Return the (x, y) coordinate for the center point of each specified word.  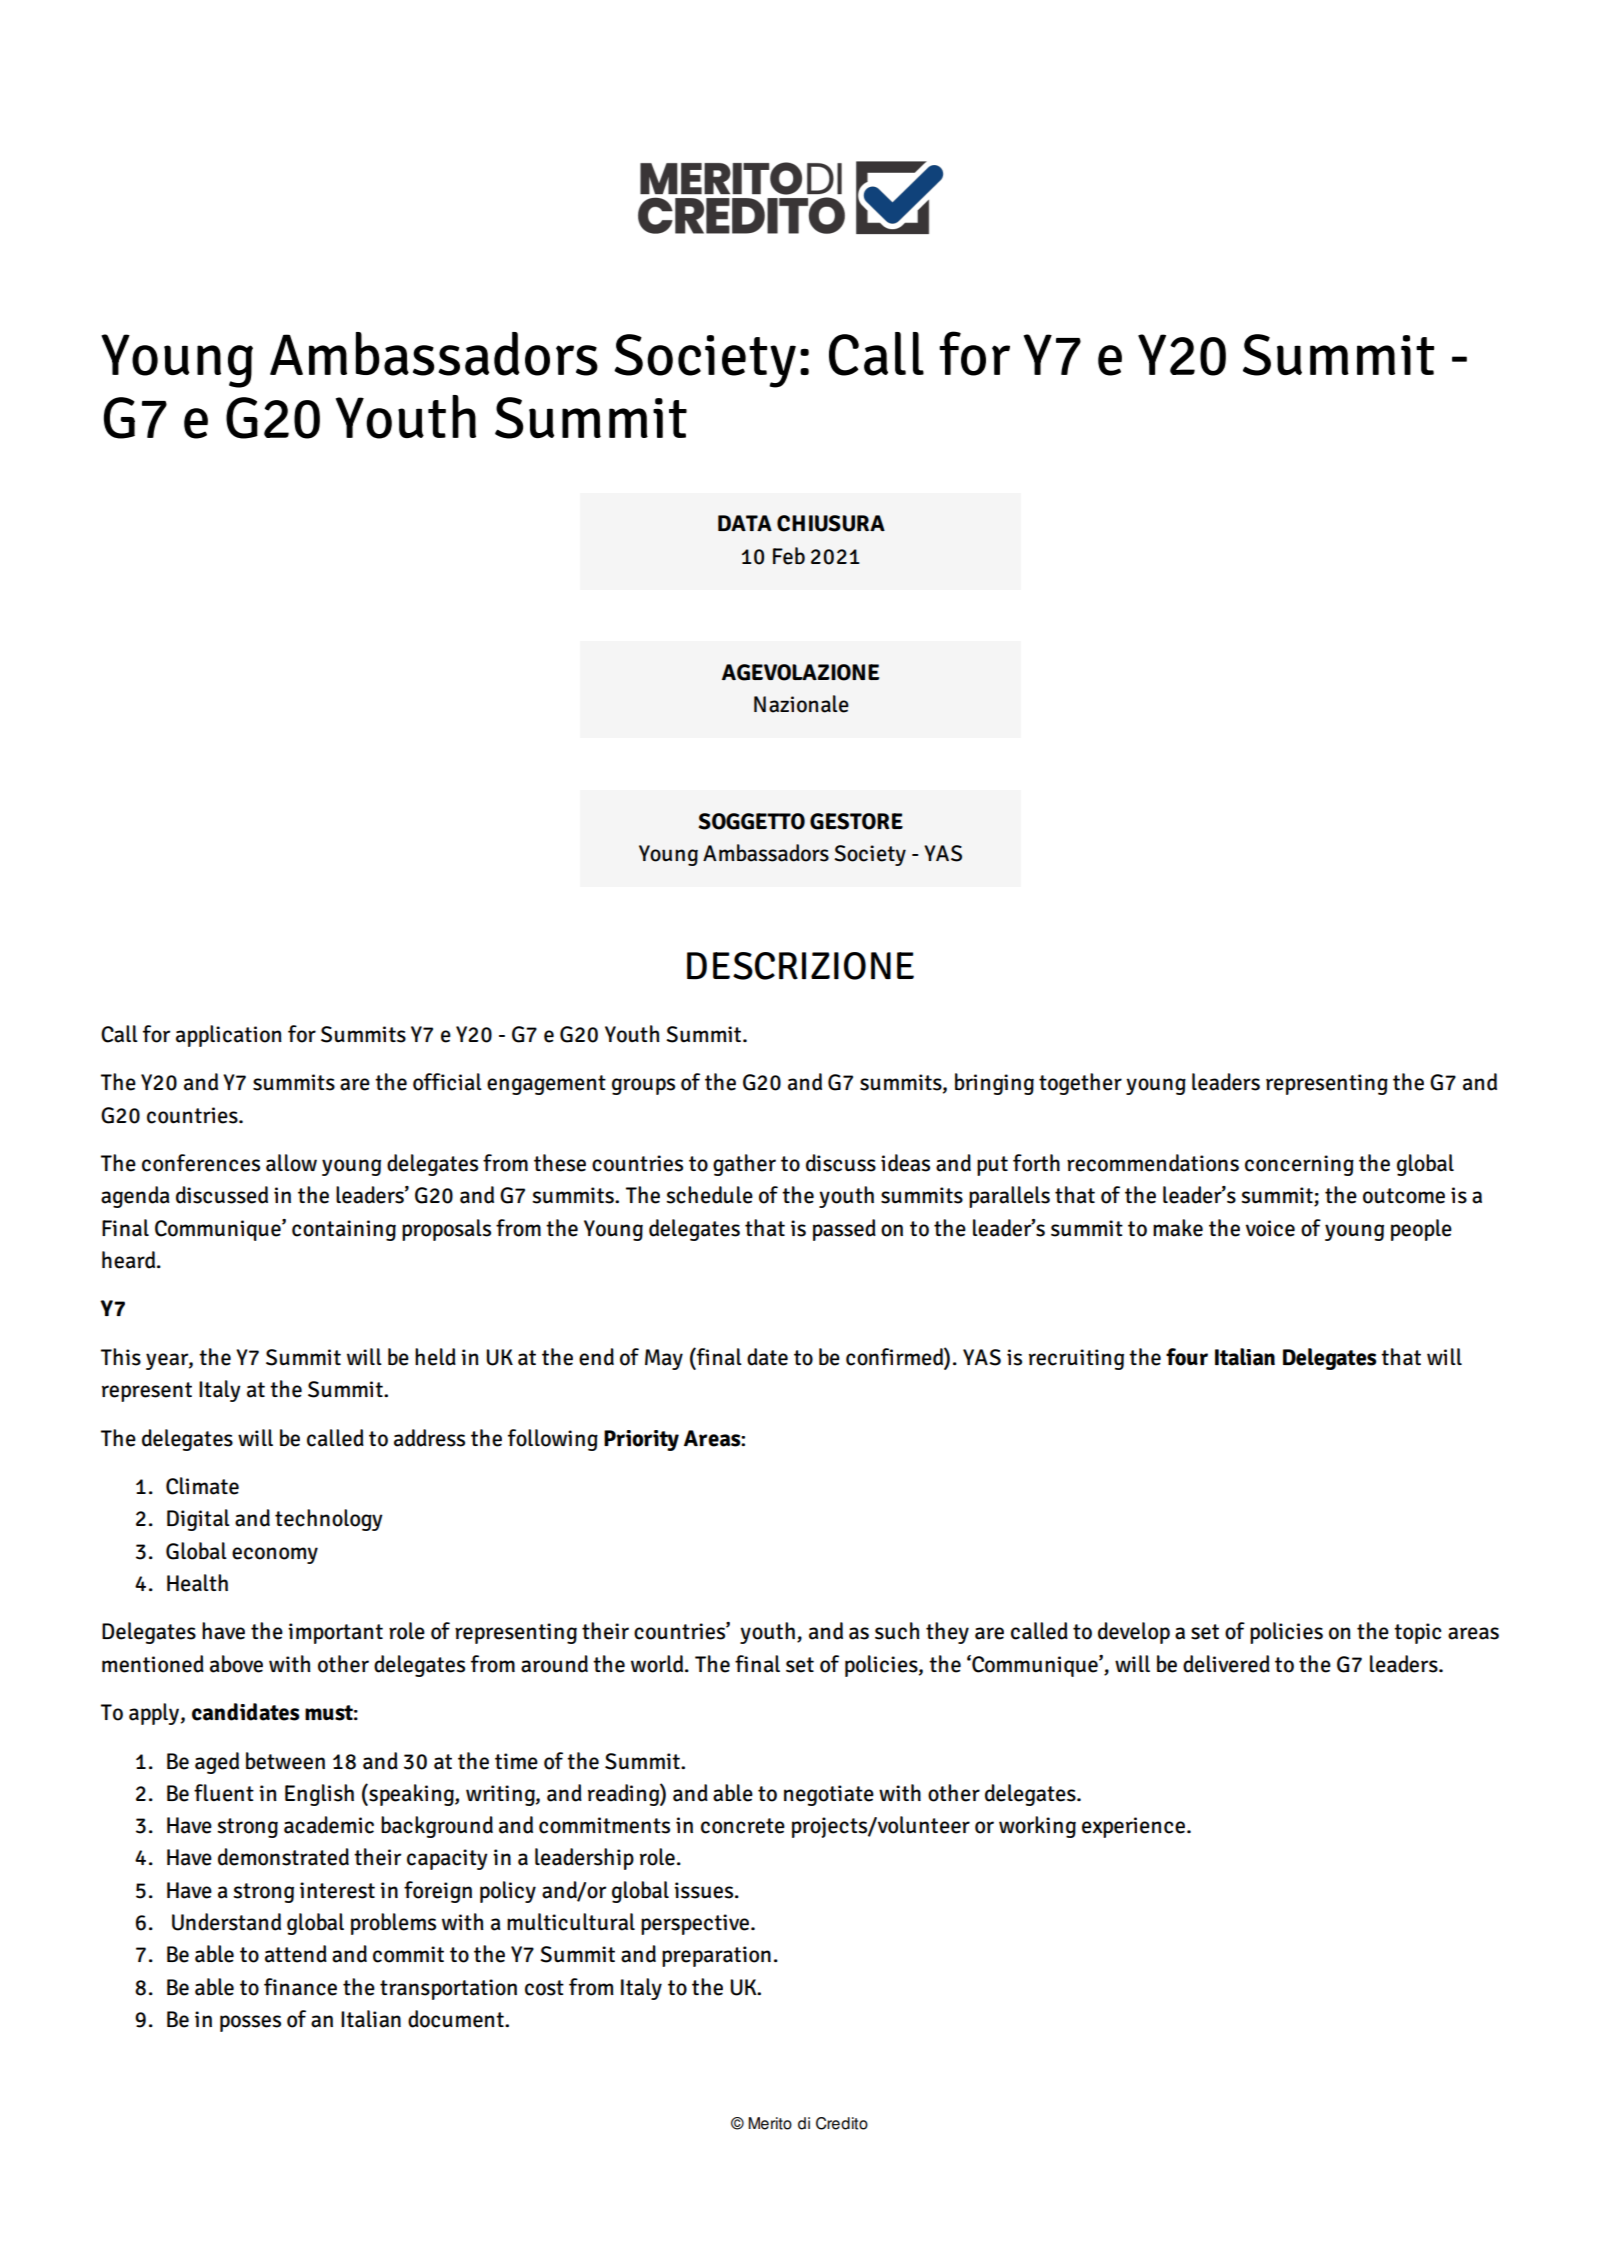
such (897, 1631)
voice (1270, 1228)
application (229, 1036)
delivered (1226, 1664)
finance (300, 1987)
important (335, 1633)
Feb (789, 556)
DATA (745, 523)
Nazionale (801, 704)
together (1080, 1084)
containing (344, 1230)
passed (844, 1230)
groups (643, 1086)
